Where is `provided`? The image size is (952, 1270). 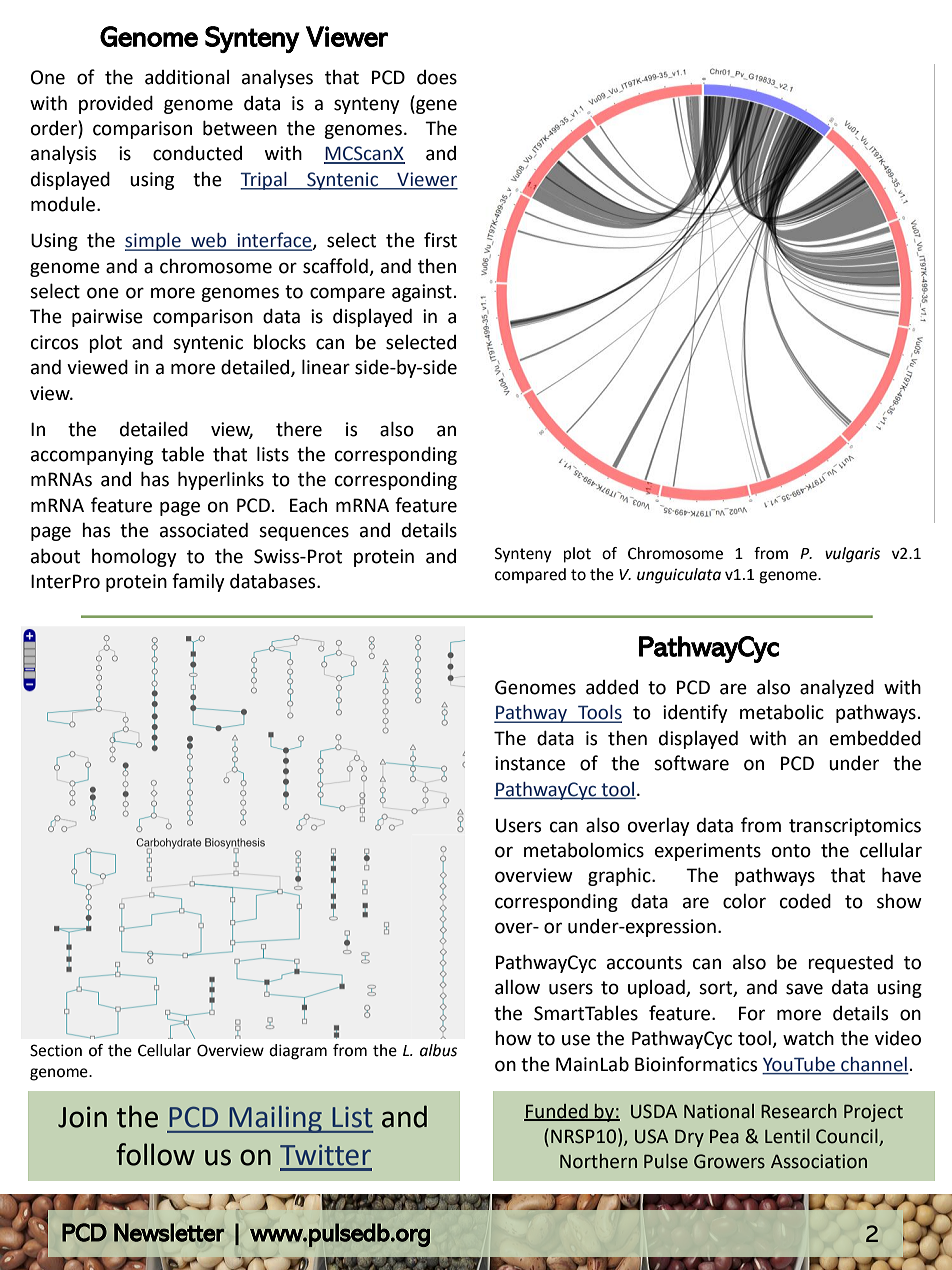
provided is located at coordinates (116, 104).
